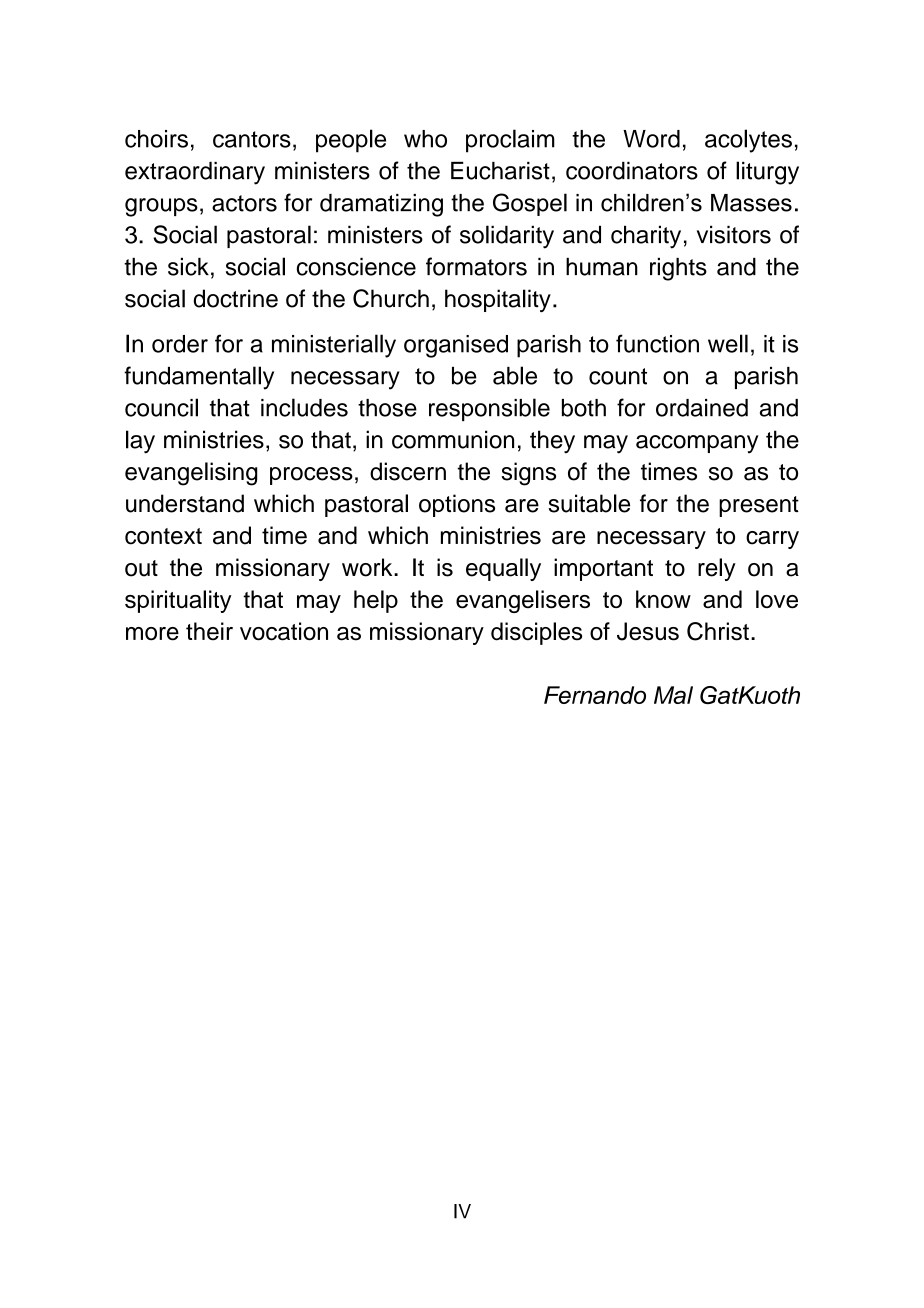 Image resolution: width=924 pixels, height=1308 pixels. Describe the element at coordinates (748, 141) in the document. I see `acolytes` at that location.
